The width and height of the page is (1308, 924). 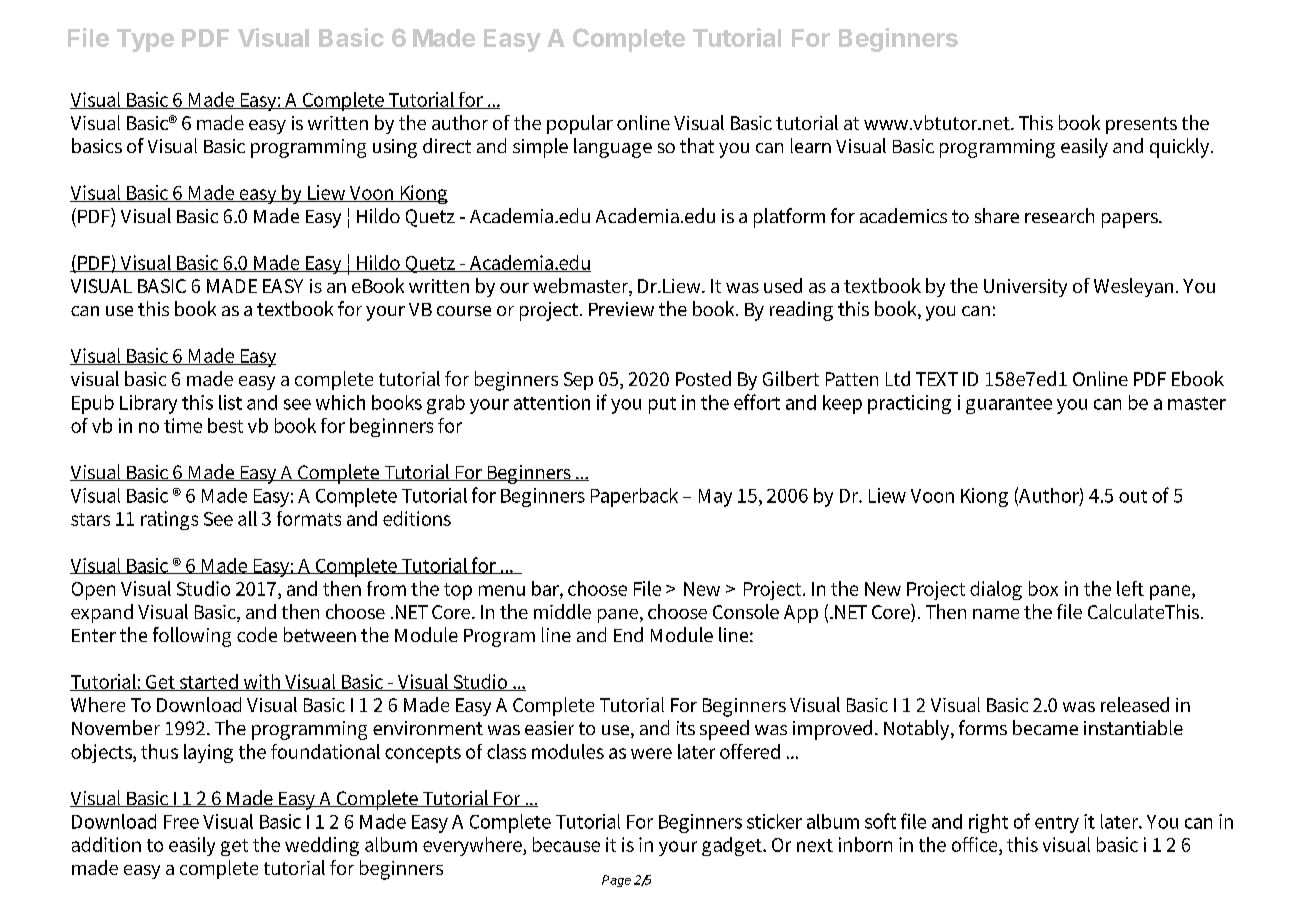 I want to click on became, so click(x=1045, y=727).
